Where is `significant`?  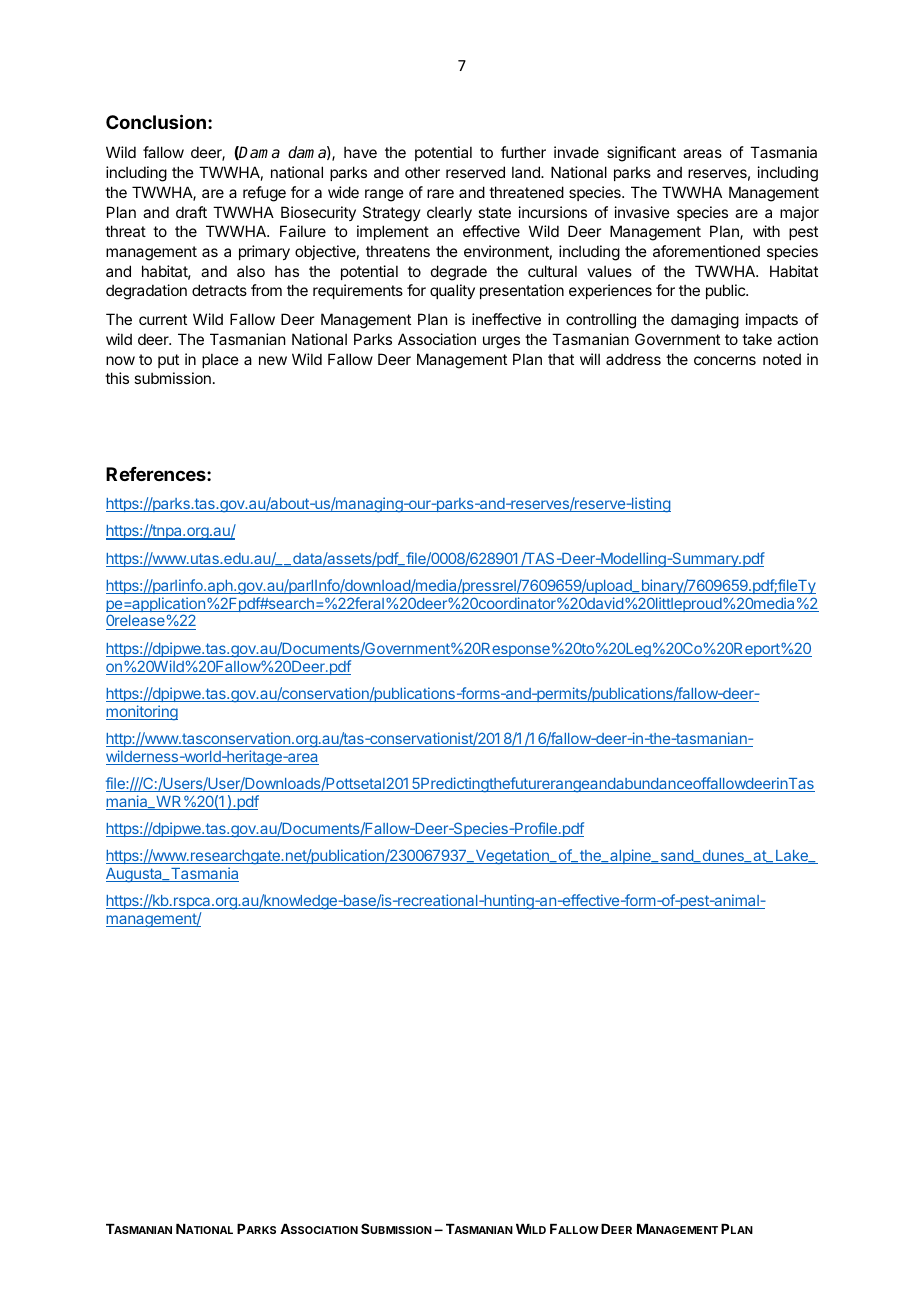
significant is located at coordinates (641, 154).
